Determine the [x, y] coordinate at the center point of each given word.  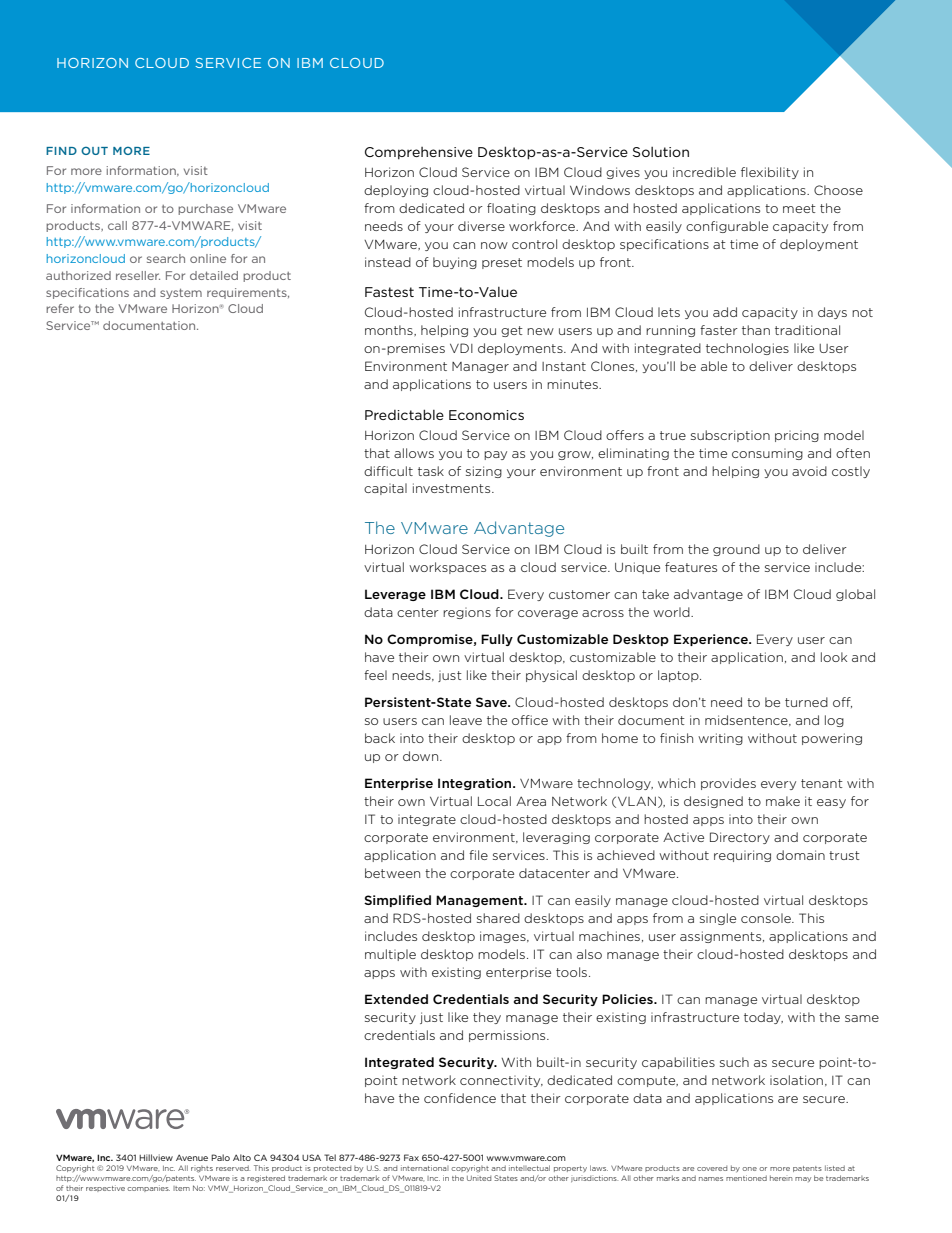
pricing [797, 436]
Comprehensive [419, 153]
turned [806, 702]
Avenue [192, 1157]
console [767, 918]
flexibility [770, 173]
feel [375, 675]
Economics [486, 415]
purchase [205, 209]
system [181, 294]
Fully [497, 640]
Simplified [397, 901]
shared [498, 918]
